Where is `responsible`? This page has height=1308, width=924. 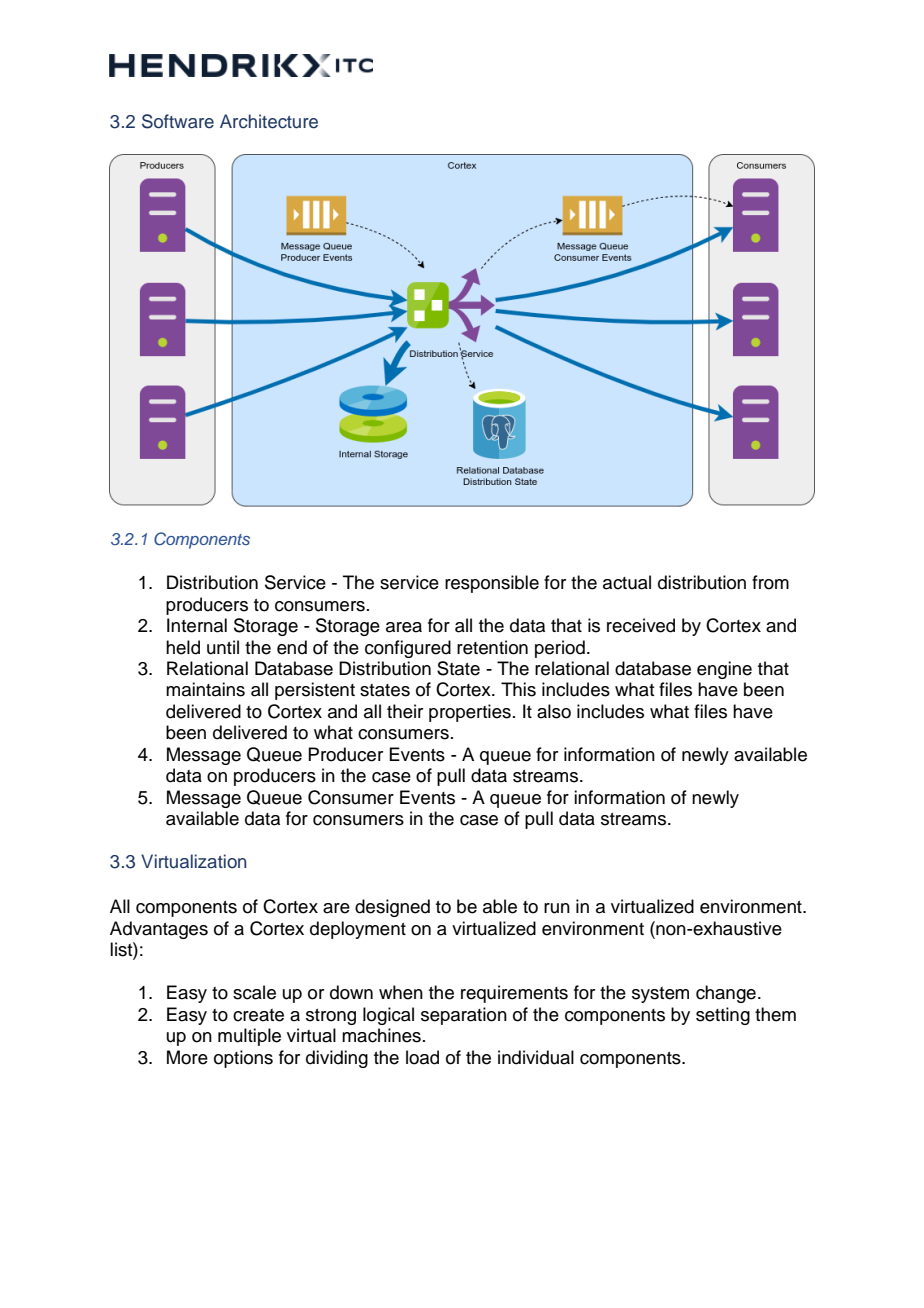
responsible is located at coordinates (492, 584).
